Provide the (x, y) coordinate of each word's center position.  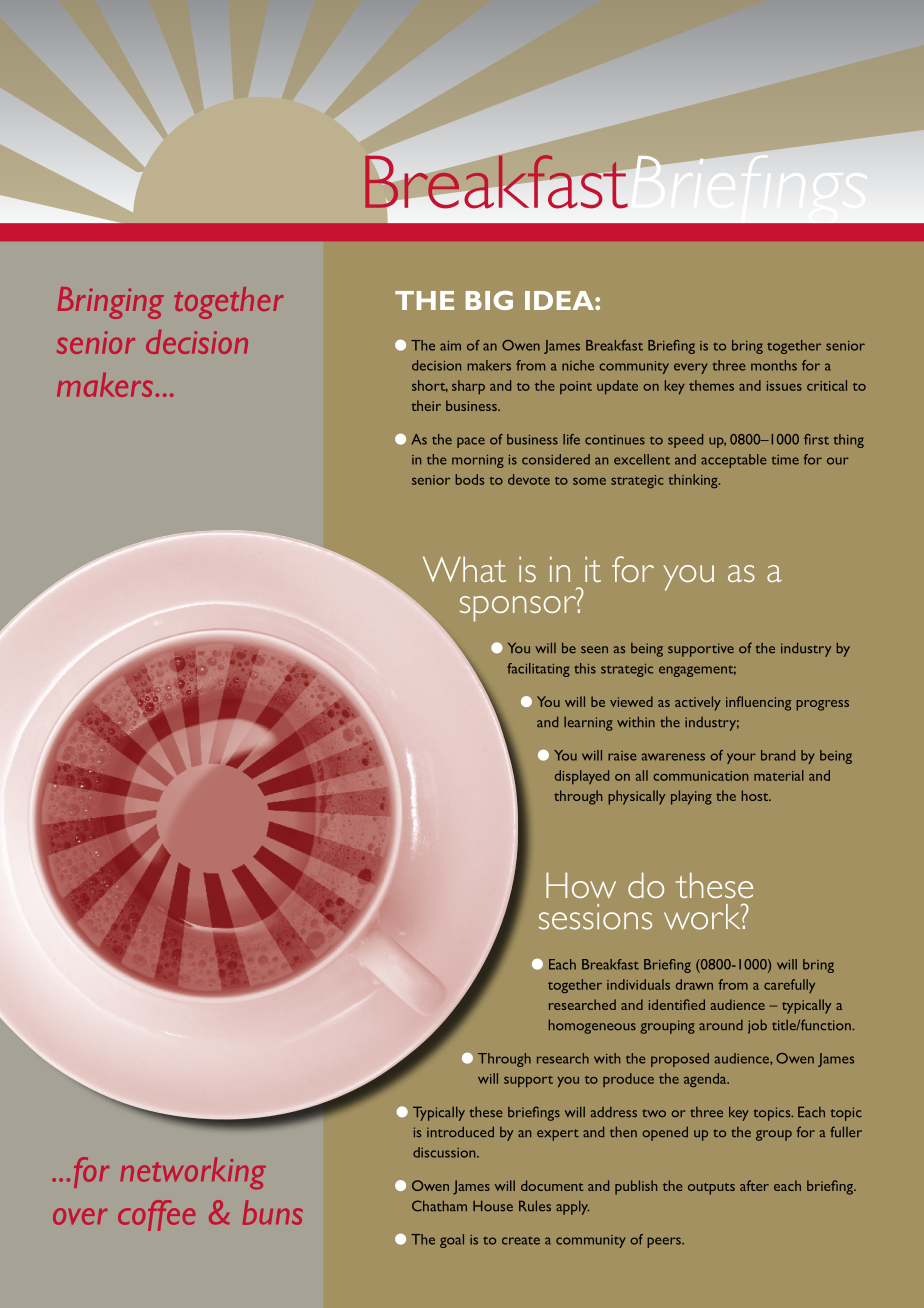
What (464, 569)
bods (470, 479)
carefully (789, 986)
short (430, 386)
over (80, 1216)
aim (450, 346)
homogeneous (592, 1027)
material (779, 775)
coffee (156, 1215)
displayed (582, 777)
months (774, 365)
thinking (694, 481)
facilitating (538, 670)
